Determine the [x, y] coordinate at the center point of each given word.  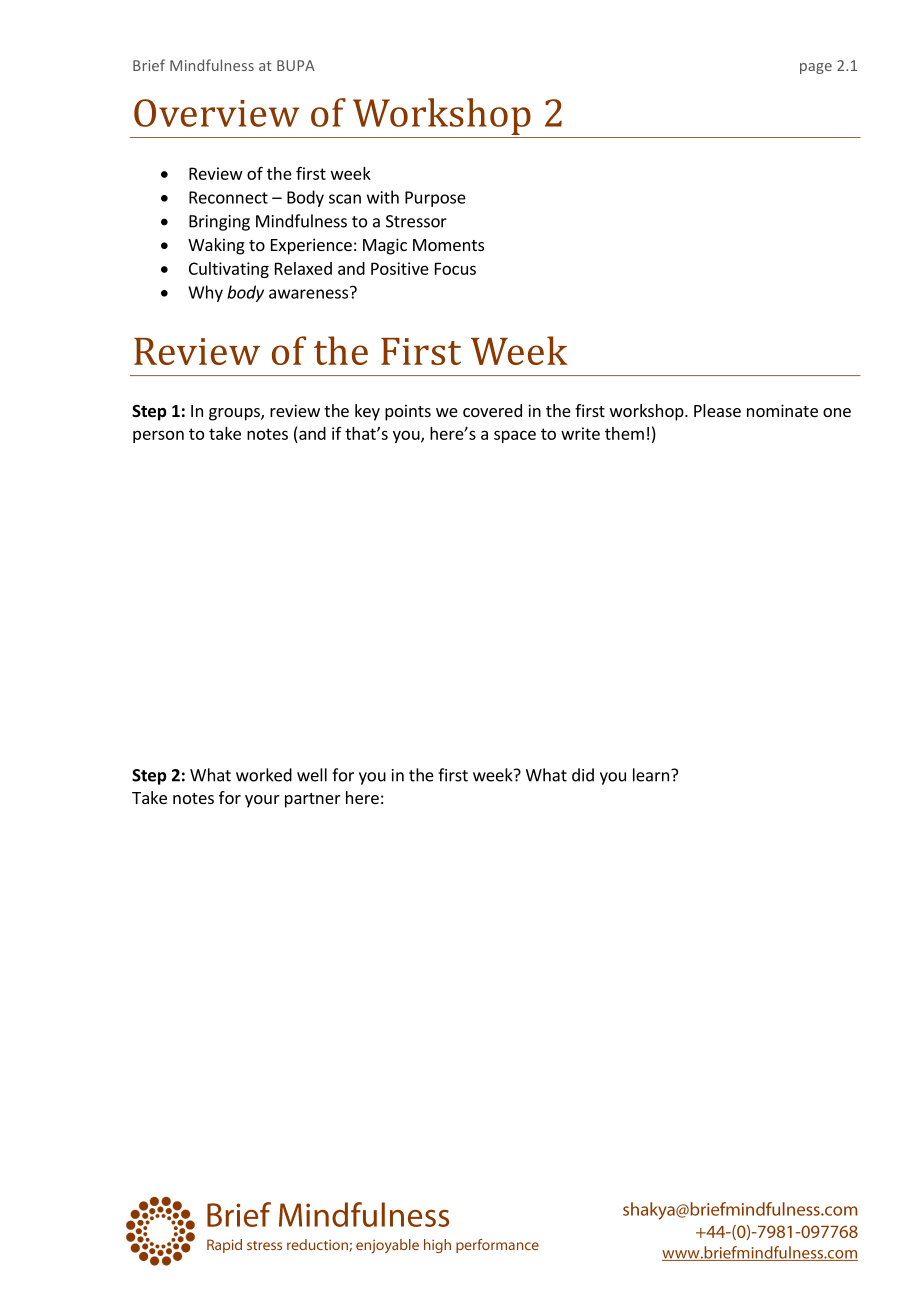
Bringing [219, 223]
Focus [455, 268]
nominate [782, 410]
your [262, 801]
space [515, 436]
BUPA [296, 65]
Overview [217, 113]
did [583, 775]
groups [235, 414]
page [816, 68]
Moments [448, 245]
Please [717, 410]
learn [651, 775]
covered [492, 410]
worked [264, 775]
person [158, 436]
